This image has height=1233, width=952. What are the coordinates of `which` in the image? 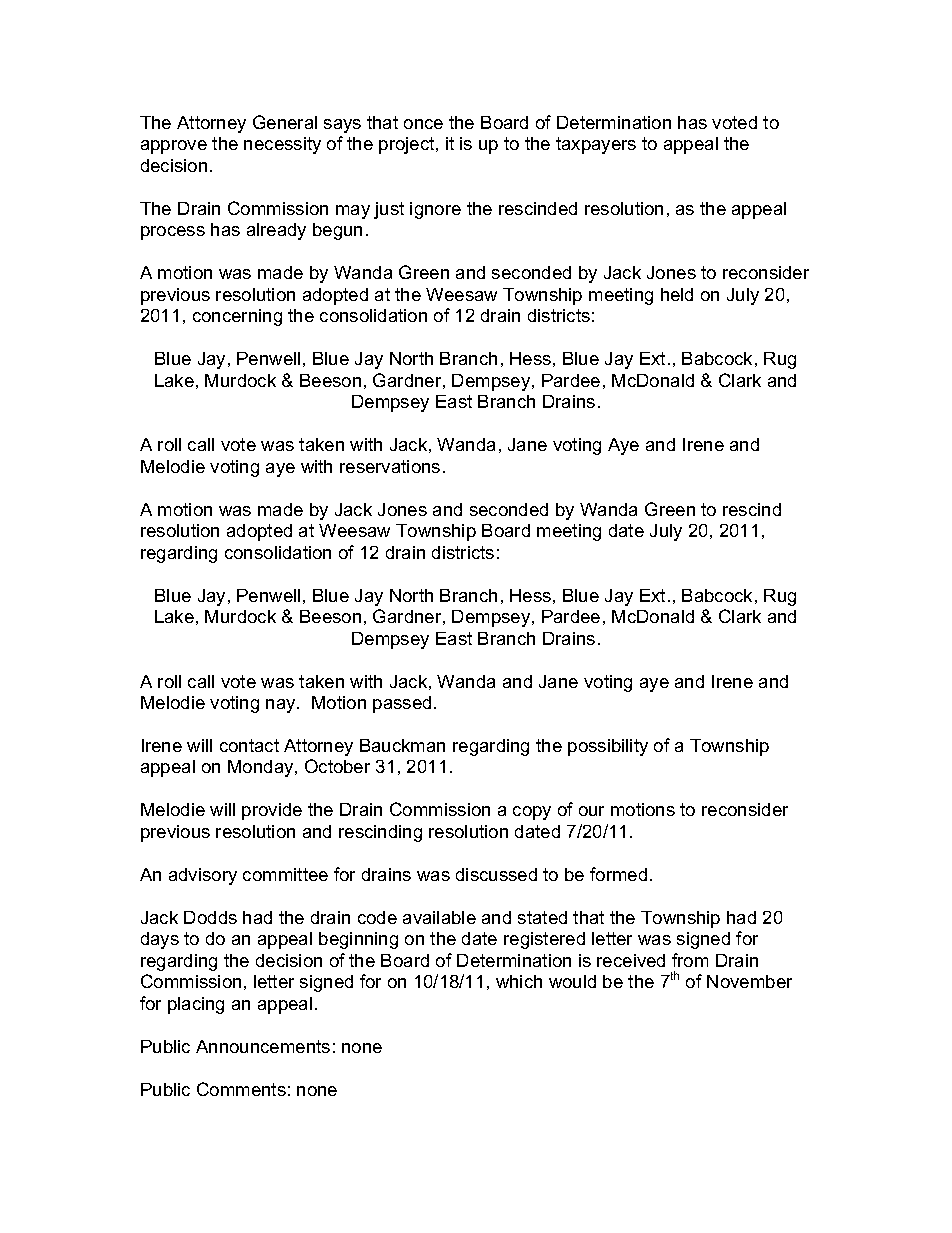 It's located at (519, 981).
